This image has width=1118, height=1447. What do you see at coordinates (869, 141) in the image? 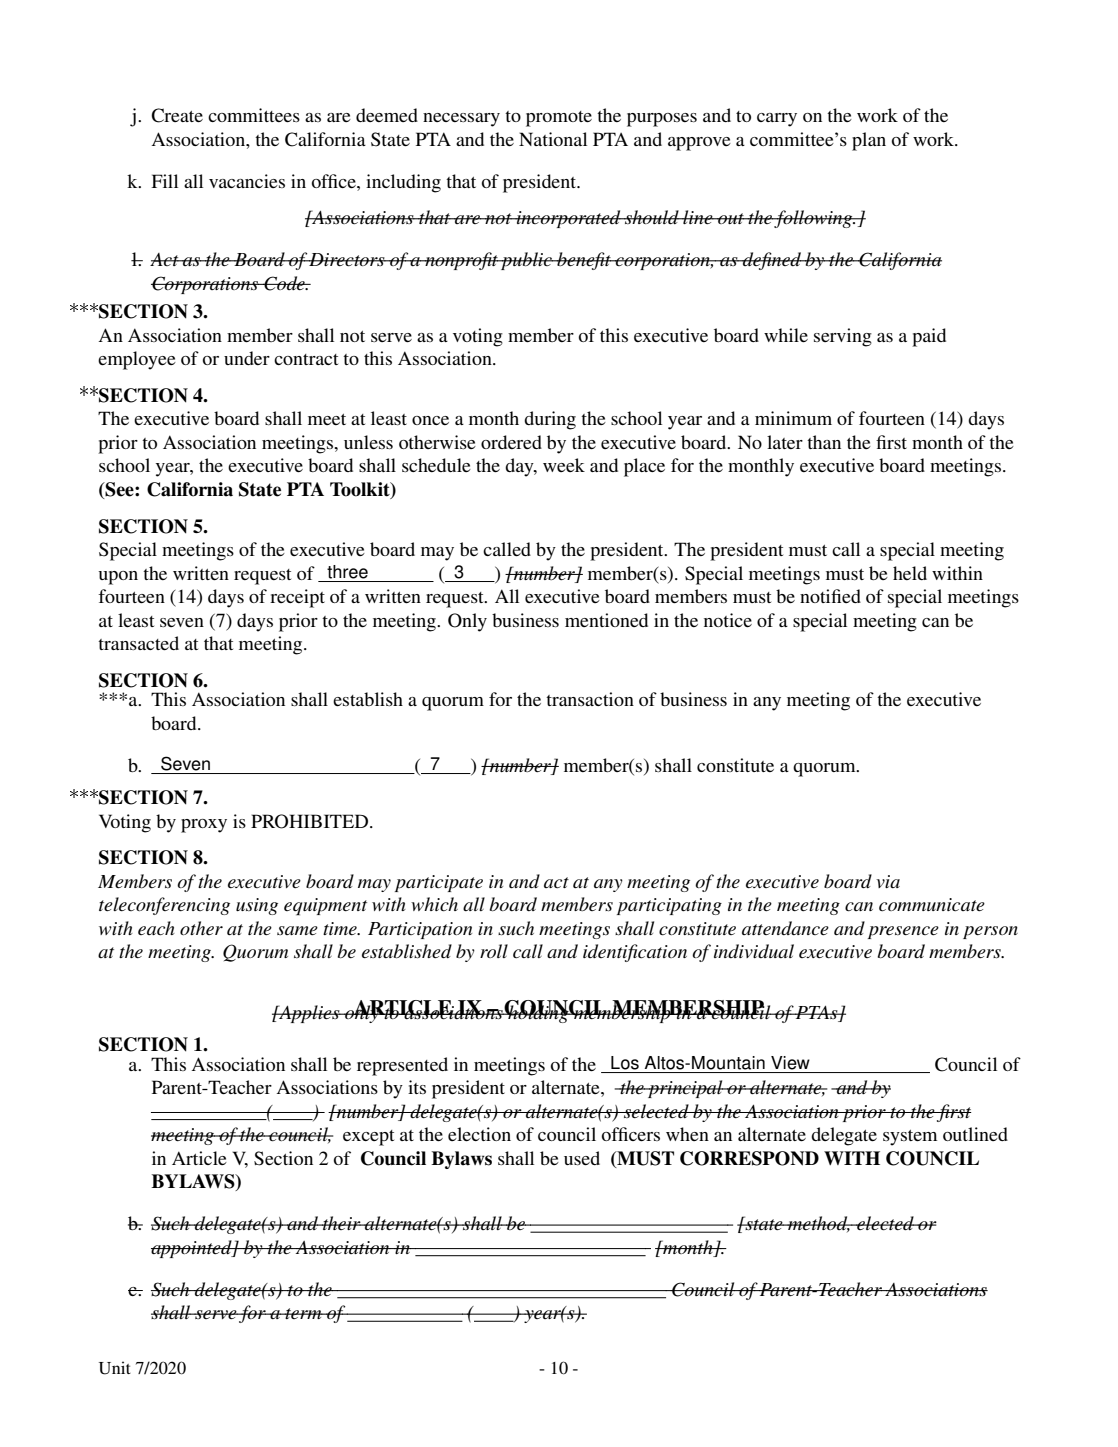
I see `plan` at bounding box center [869, 141].
